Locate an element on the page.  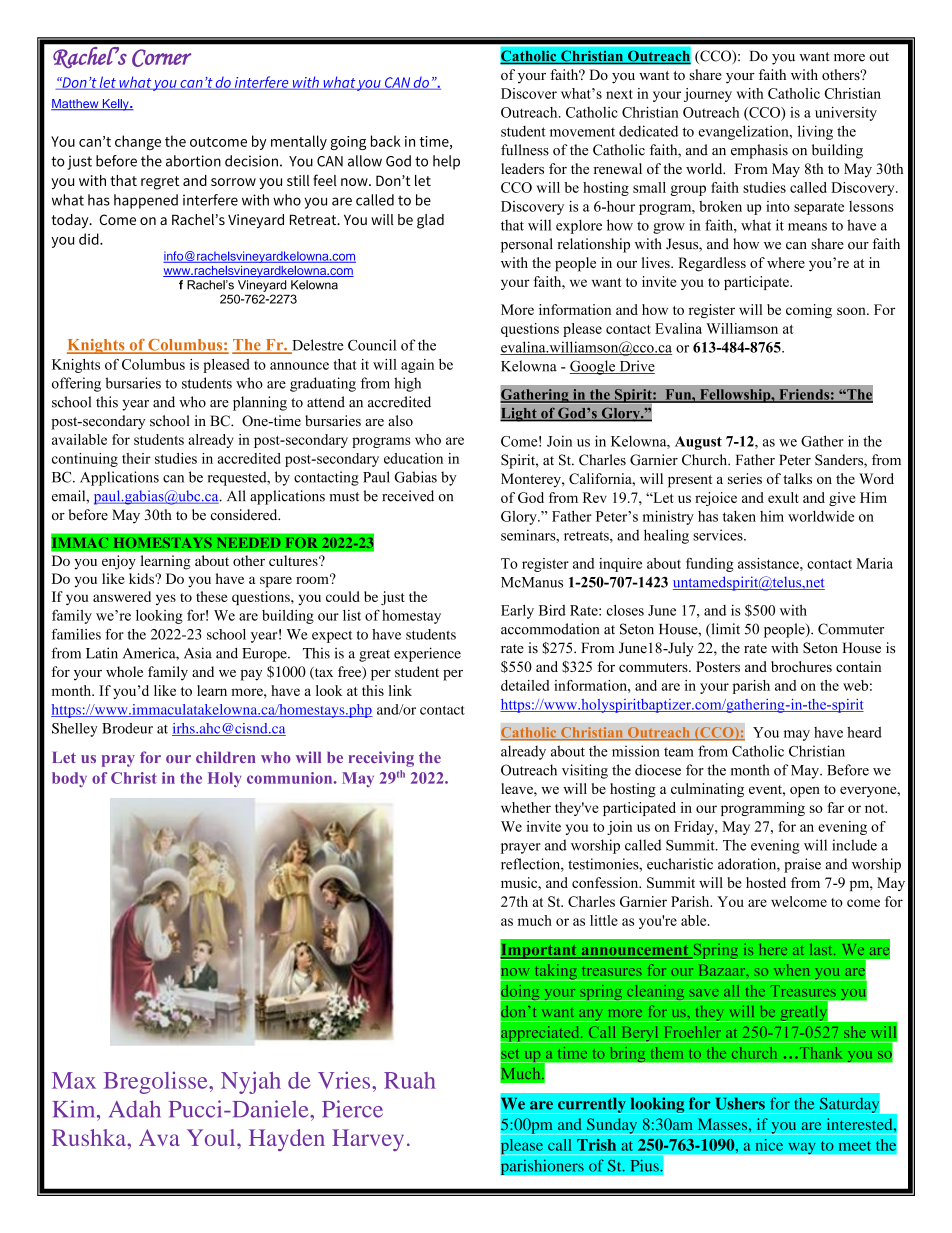
fullness is located at coordinates (525, 150).
